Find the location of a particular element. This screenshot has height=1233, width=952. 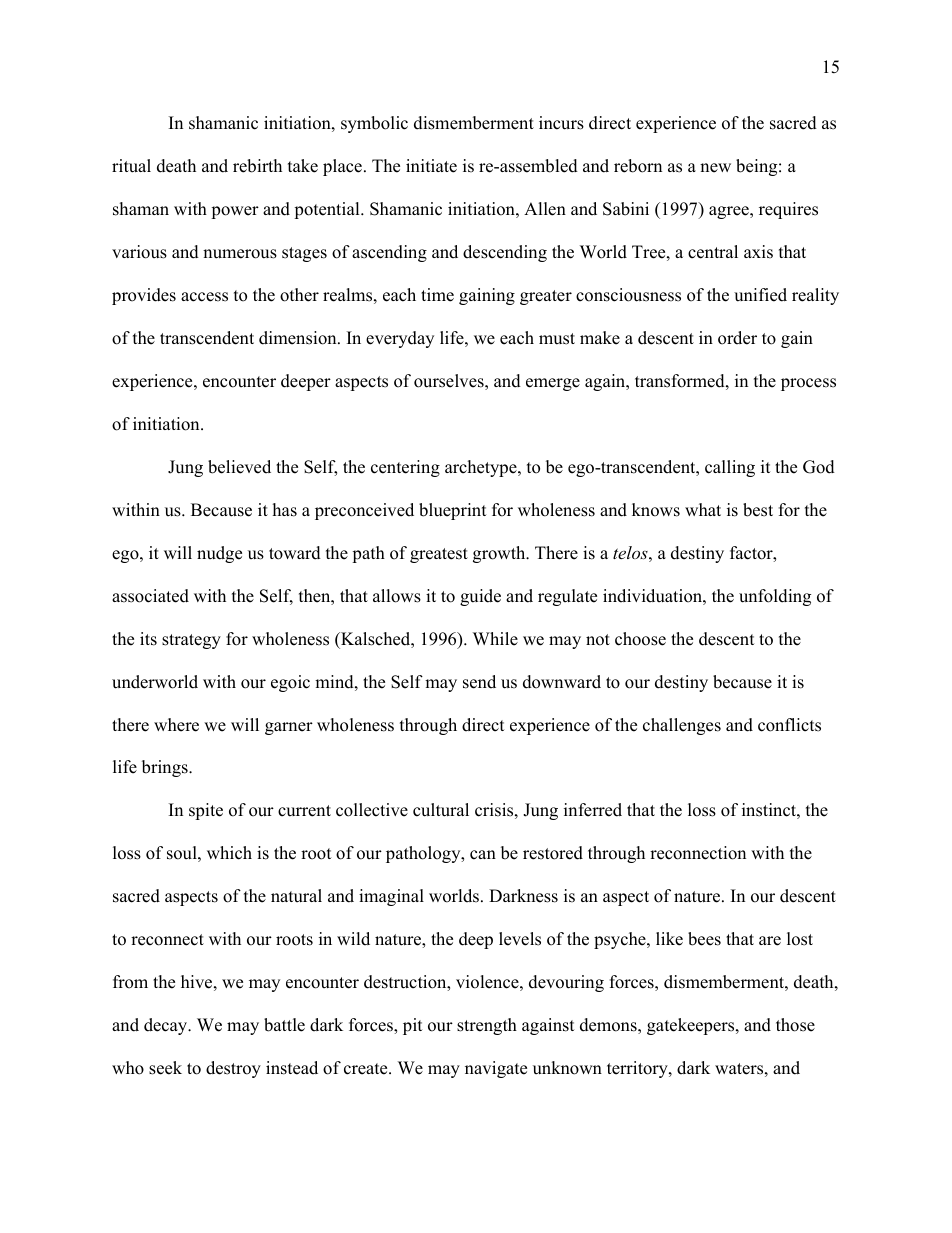

believed is located at coordinates (239, 467).
